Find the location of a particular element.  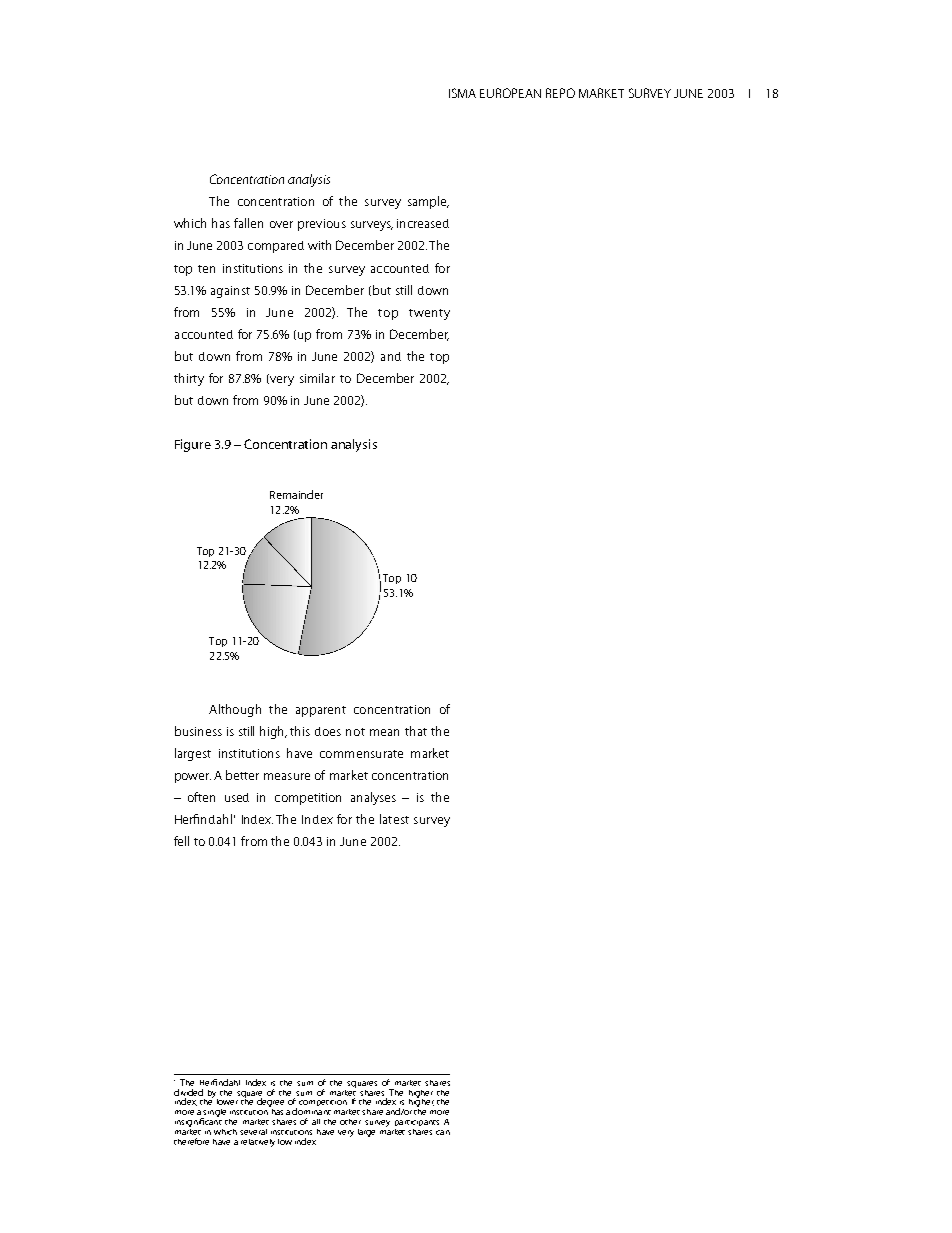

lower is located at coordinates (227, 1102).
